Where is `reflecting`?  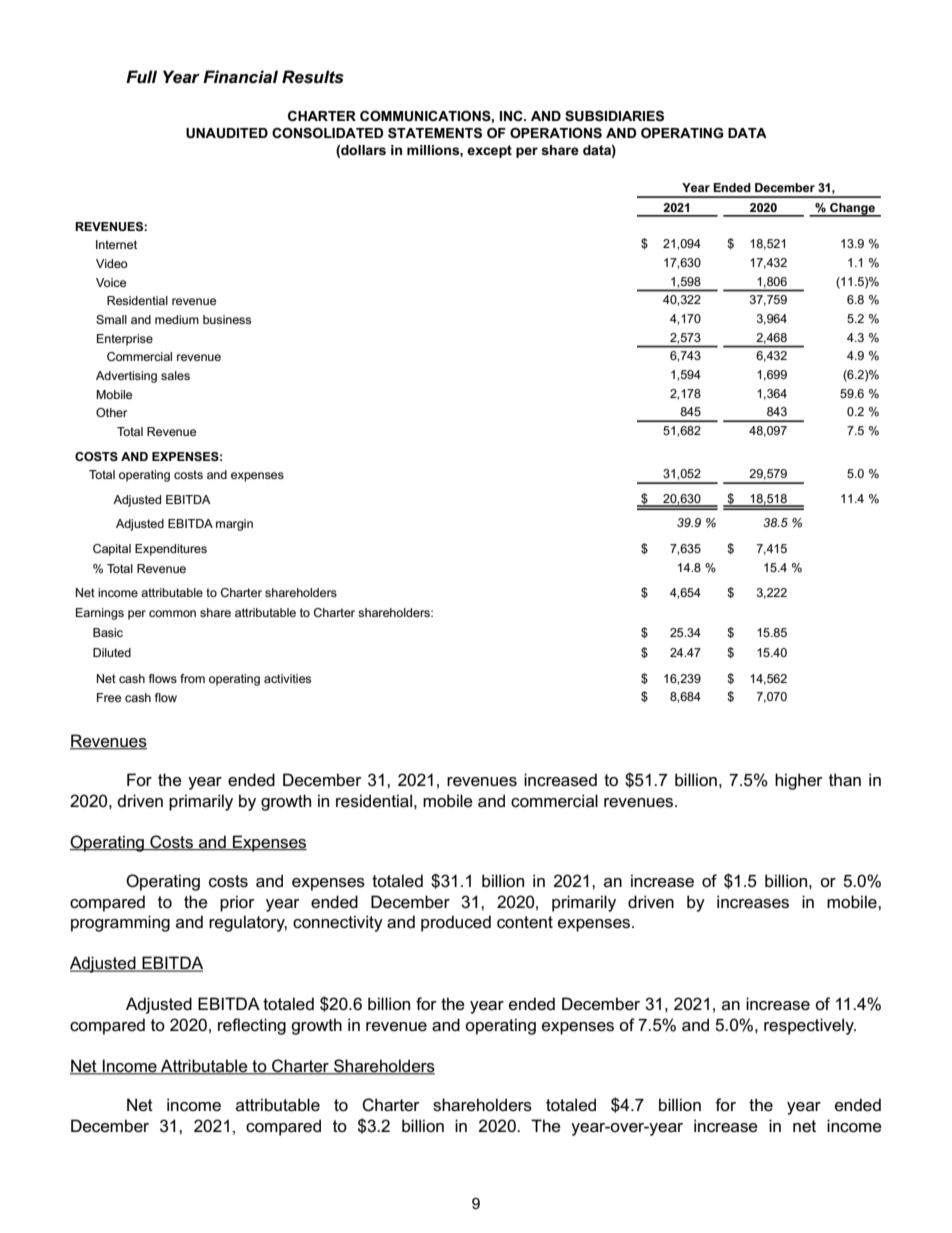
reflecting is located at coordinates (252, 1026).
